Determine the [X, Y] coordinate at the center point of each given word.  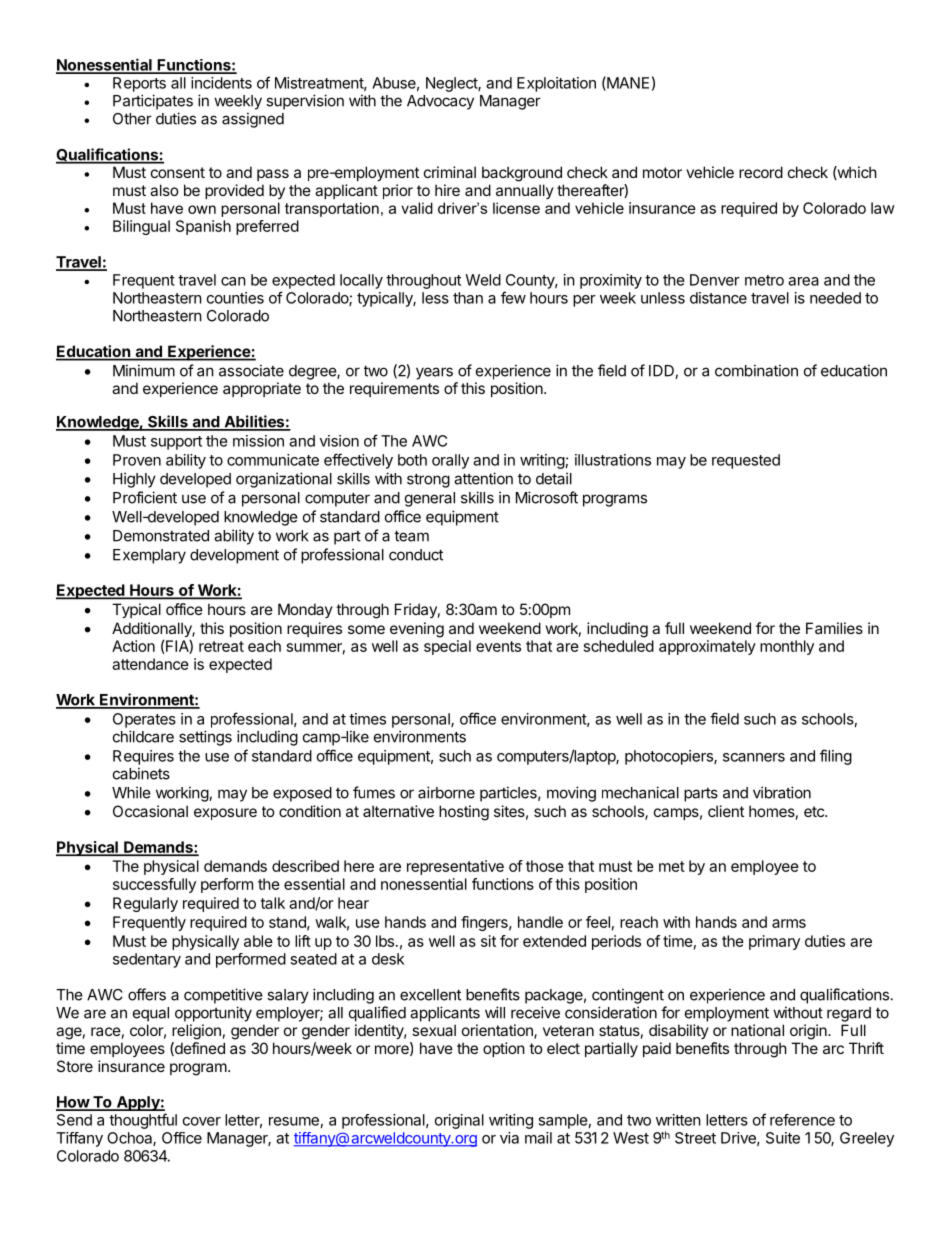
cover [202, 1121]
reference [802, 1120]
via [509, 1138]
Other [132, 119]
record [761, 172]
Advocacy [440, 102]
